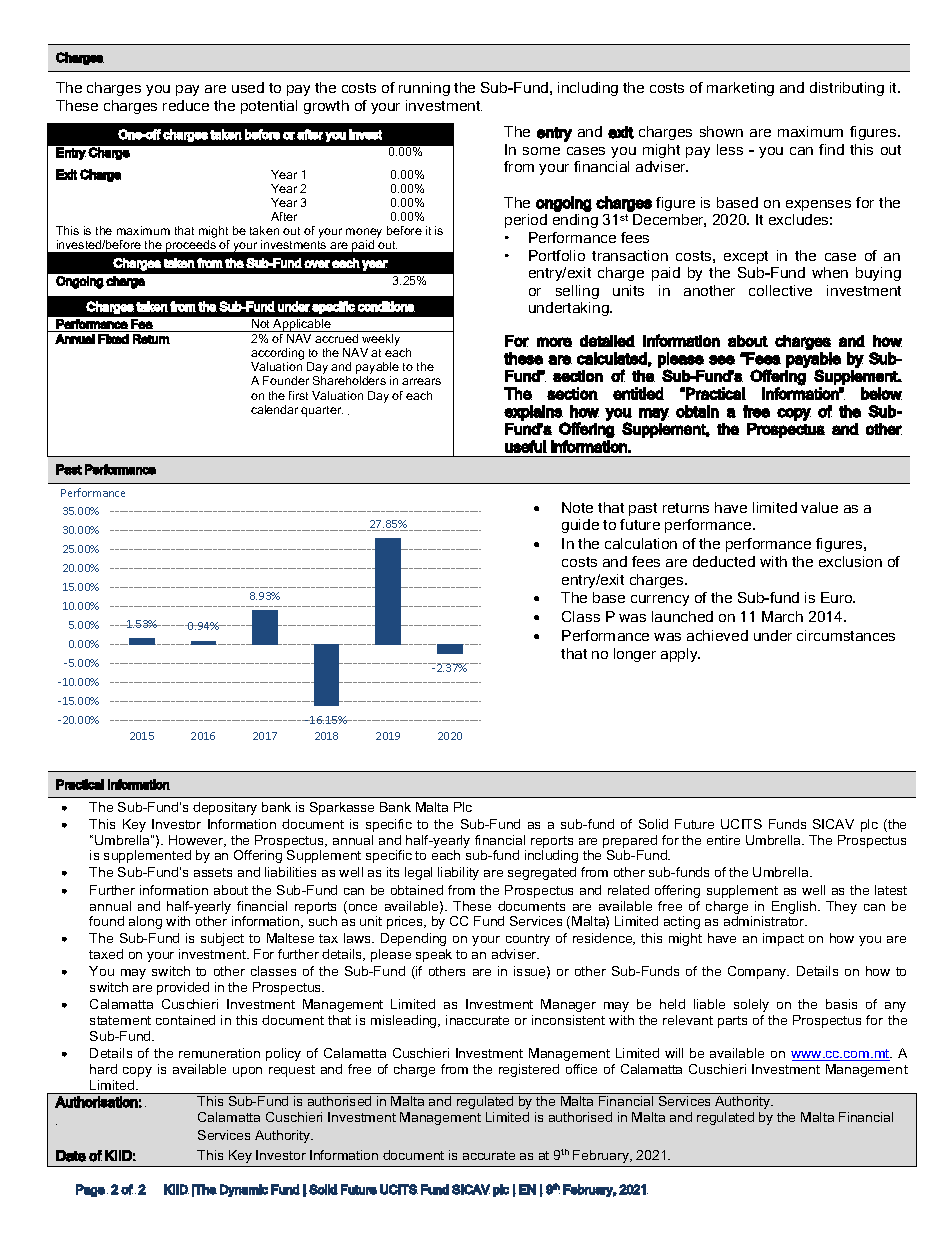 This page has width=952, height=1233. What do you see at coordinates (722, 360) in the page?
I see `see` at bounding box center [722, 360].
